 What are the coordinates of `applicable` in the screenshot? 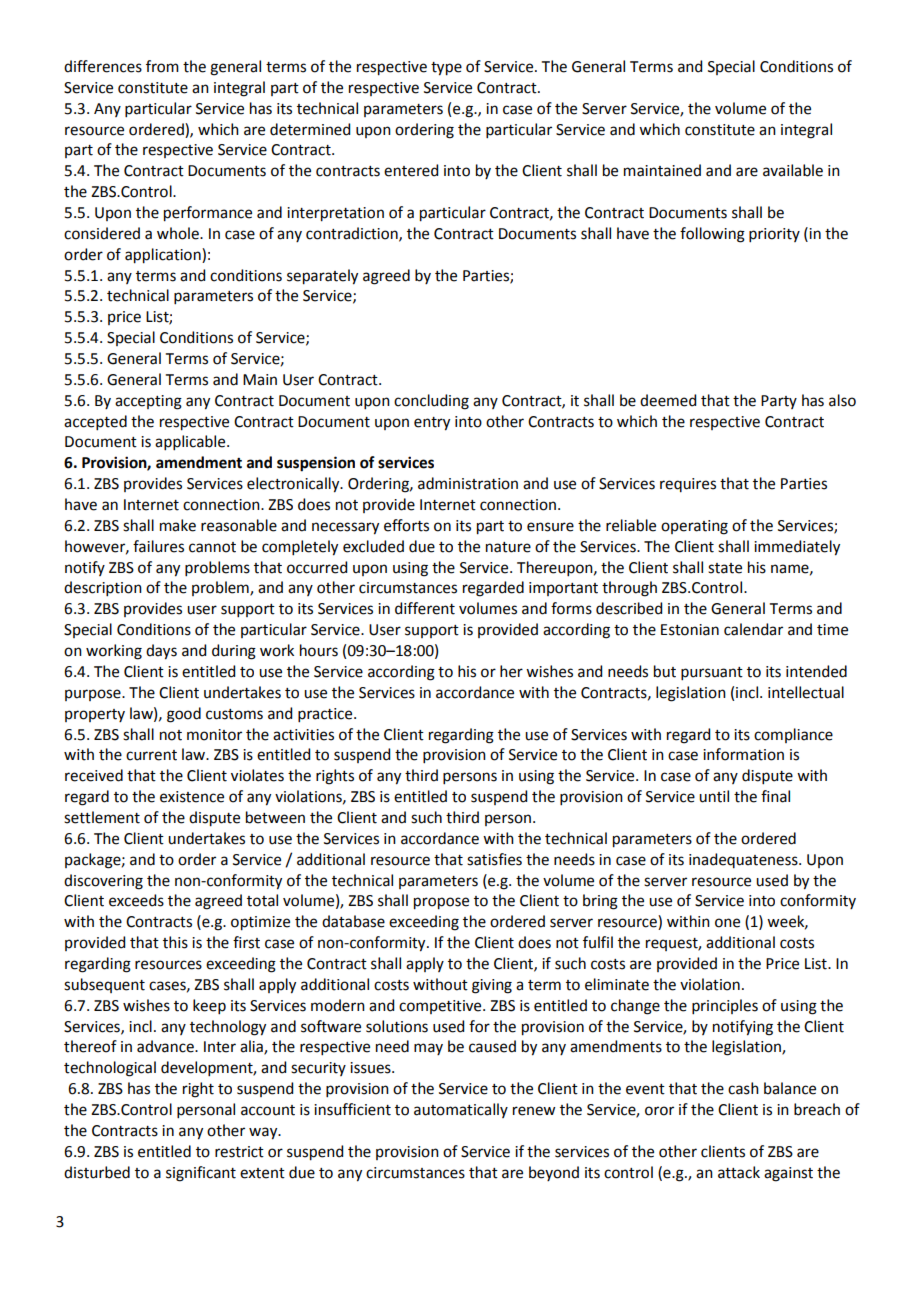 It's located at (191, 442).
